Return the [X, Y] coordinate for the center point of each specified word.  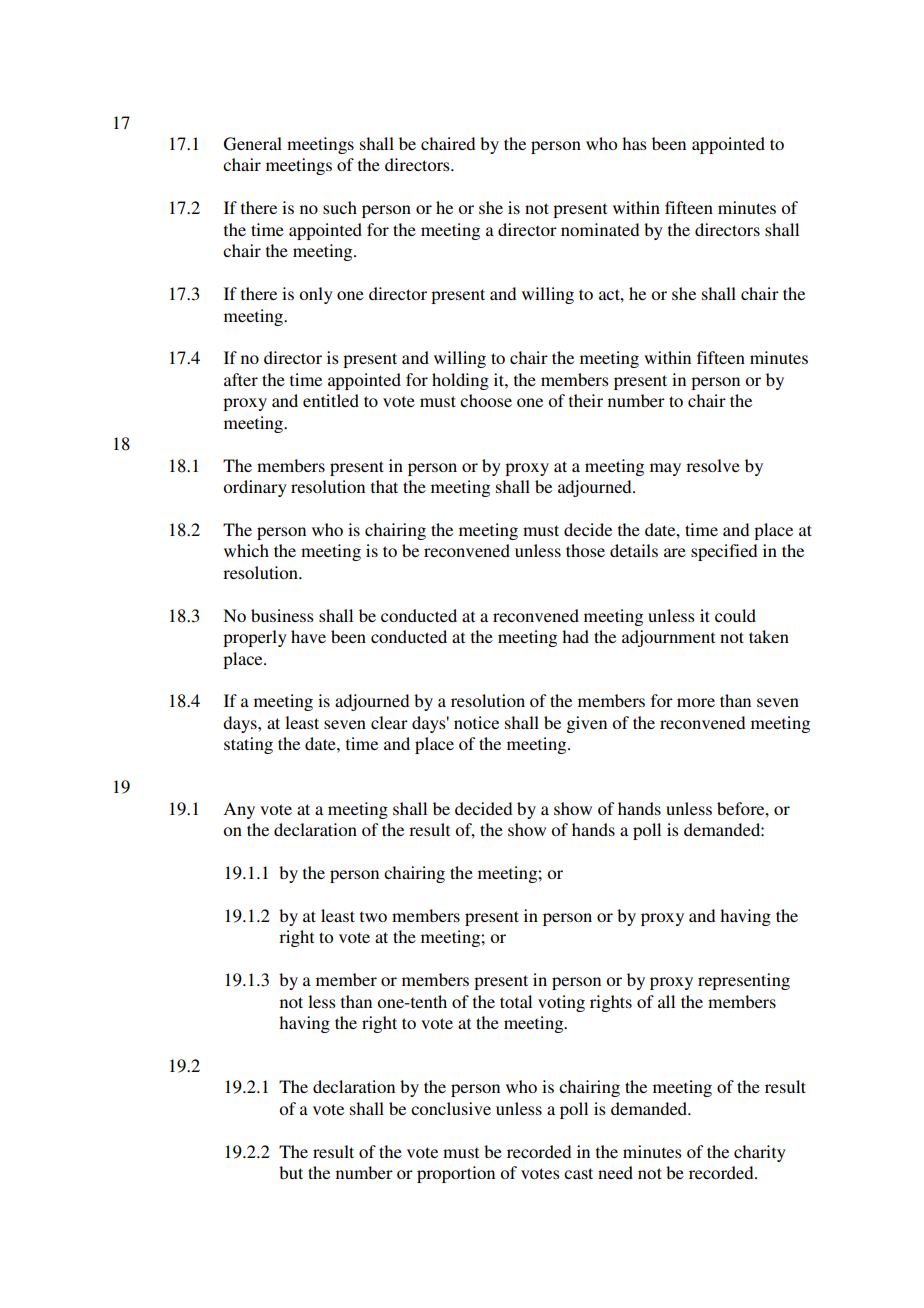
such [340, 207]
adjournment [668, 638]
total [516, 1001]
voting [561, 1003]
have [308, 636]
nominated [600, 229]
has [634, 143]
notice [476, 722]
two [373, 916]
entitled [331, 400]
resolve [713, 465]
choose [486, 400]
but [291, 1172]
